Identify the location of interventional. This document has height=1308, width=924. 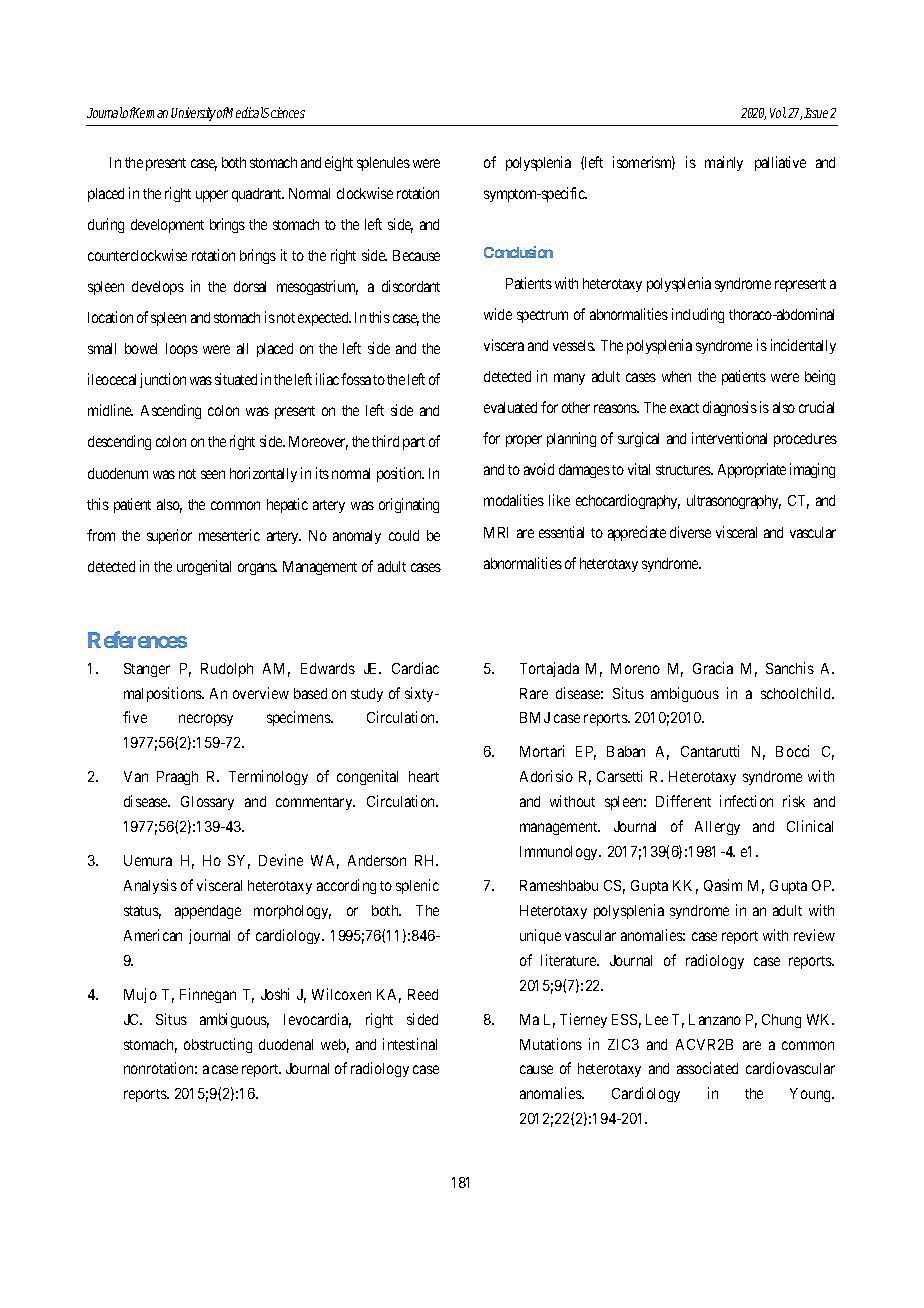
(729, 438).
